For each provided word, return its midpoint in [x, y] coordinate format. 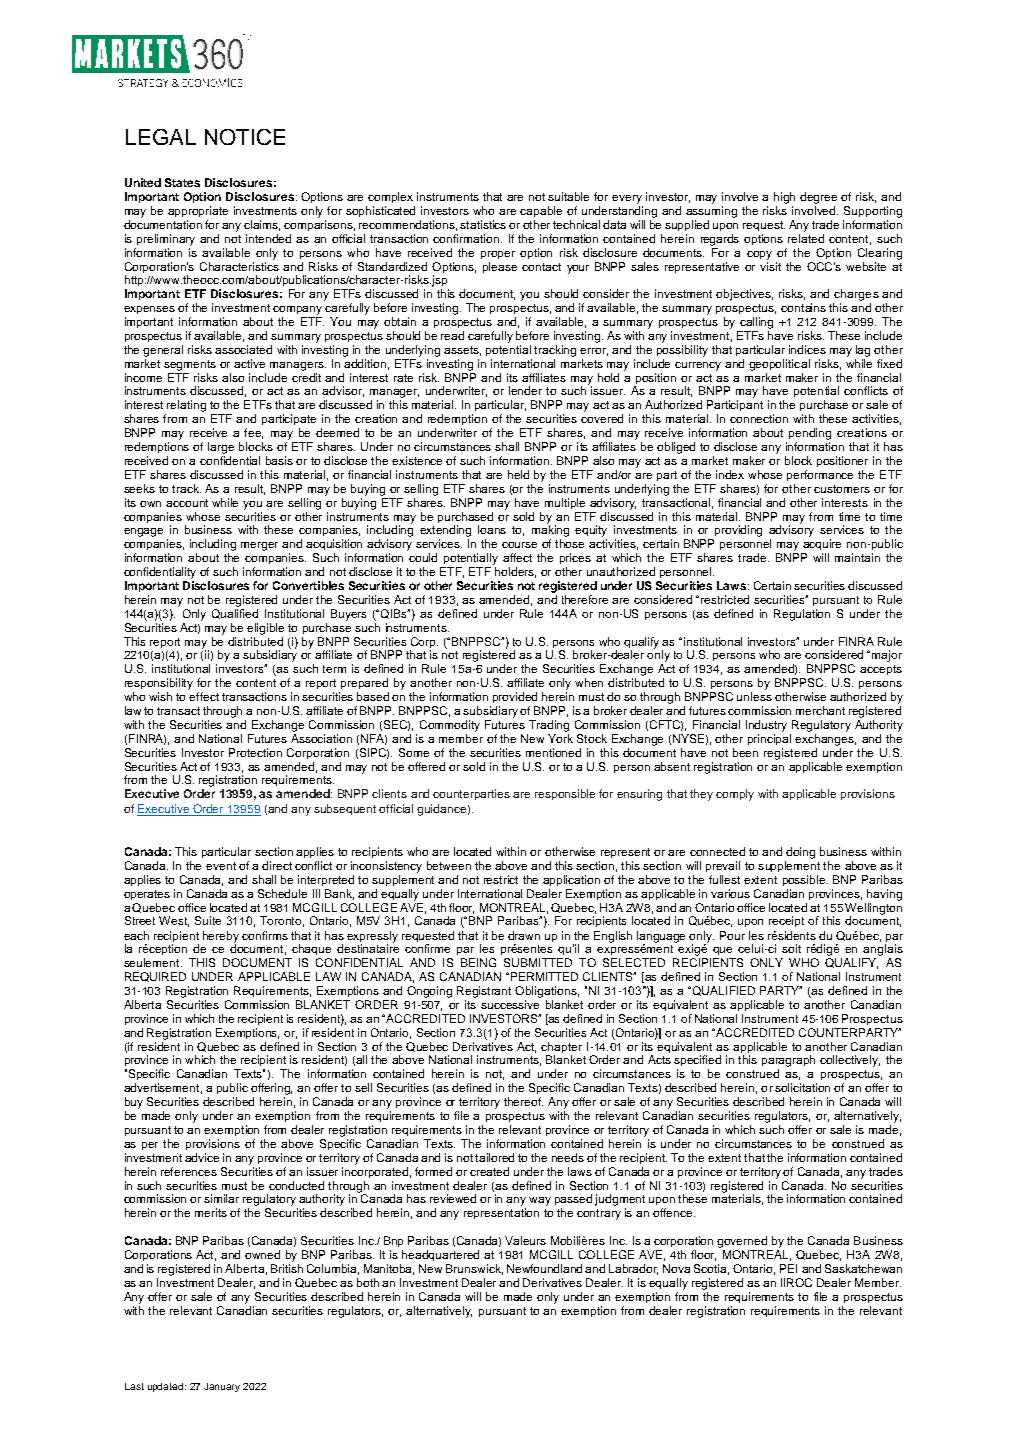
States [182, 182]
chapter [561, 1047]
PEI [788, 1268]
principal [769, 739]
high [784, 198]
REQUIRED [155, 977]
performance [820, 475]
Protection [255, 752]
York [560, 738]
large [221, 448]
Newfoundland [546, 1268]
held [518, 474]
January [222, 1387]
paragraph [788, 1061]
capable [541, 211]
